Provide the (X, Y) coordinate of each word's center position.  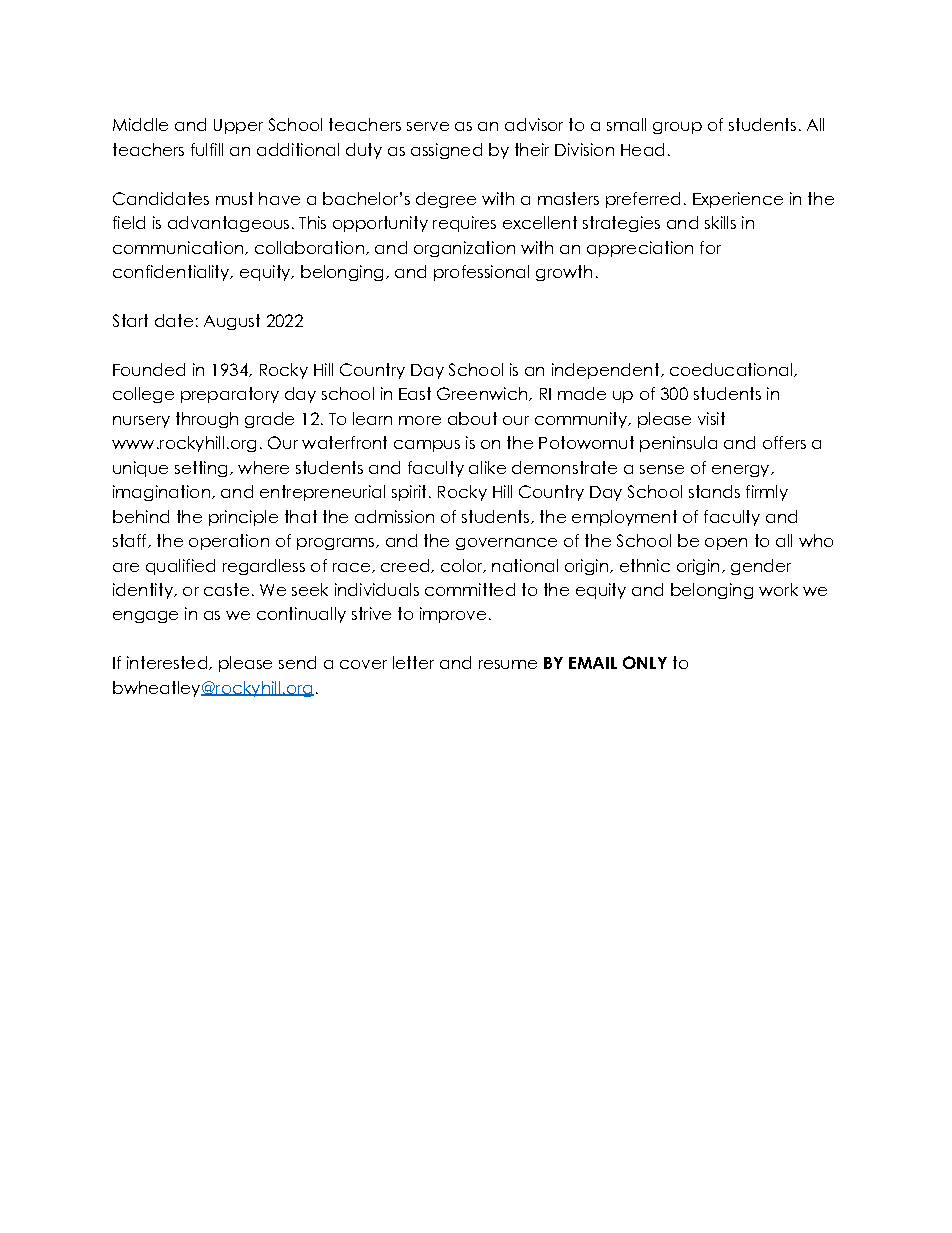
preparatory (230, 395)
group (677, 128)
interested (167, 662)
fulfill (207, 149)
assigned (446, 151)
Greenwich (482, 393)
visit (711, 418)
